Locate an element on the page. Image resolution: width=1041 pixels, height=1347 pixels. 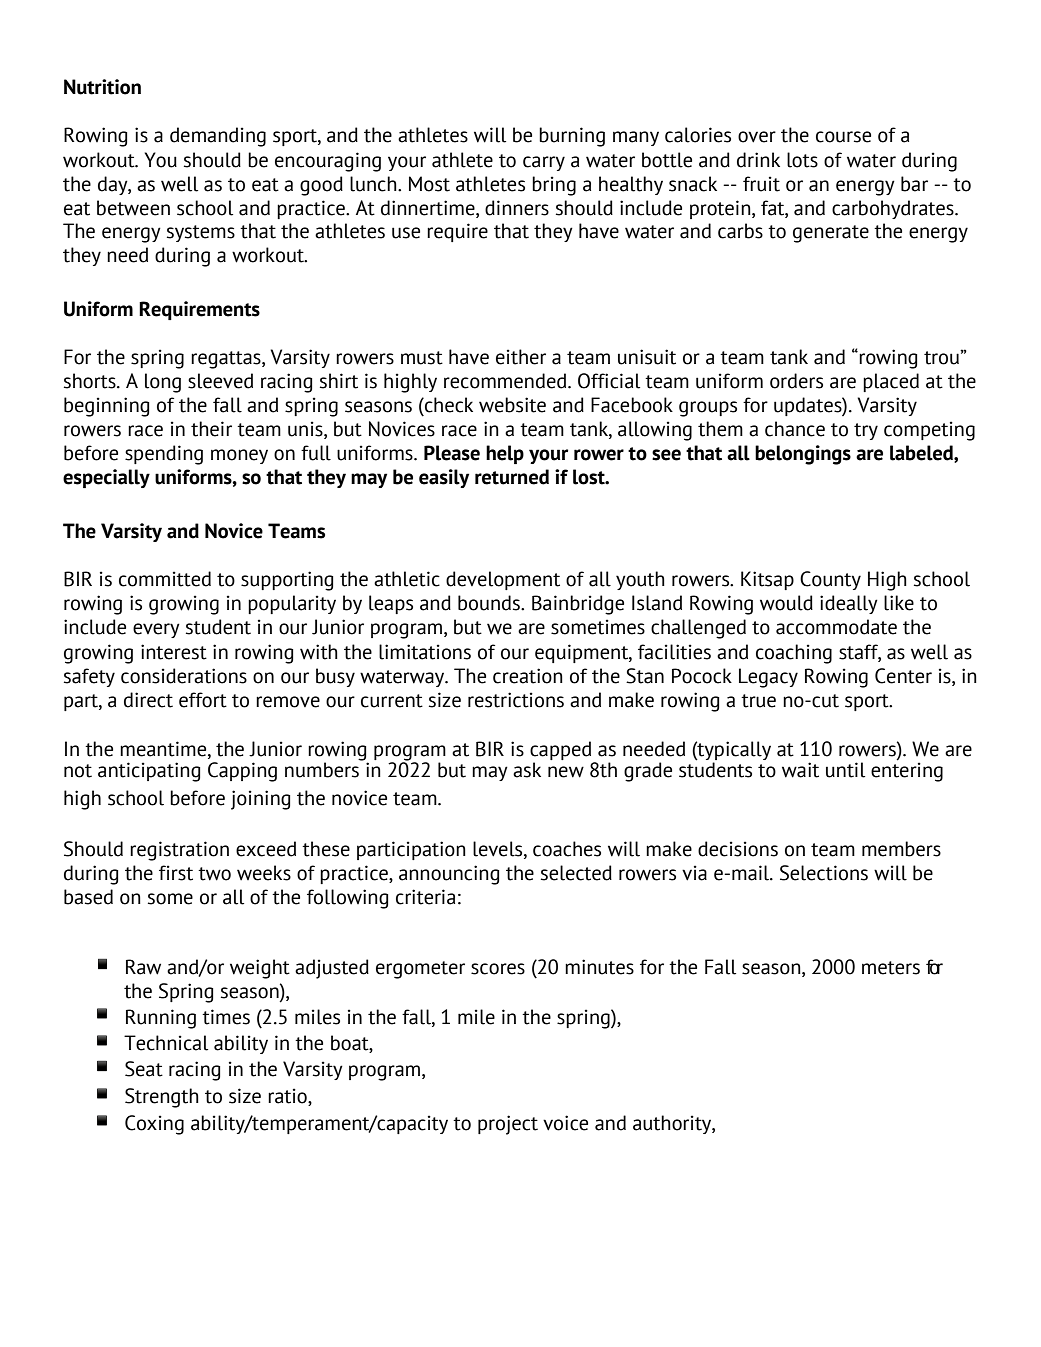
orders is located at coordinates (796, 381).
